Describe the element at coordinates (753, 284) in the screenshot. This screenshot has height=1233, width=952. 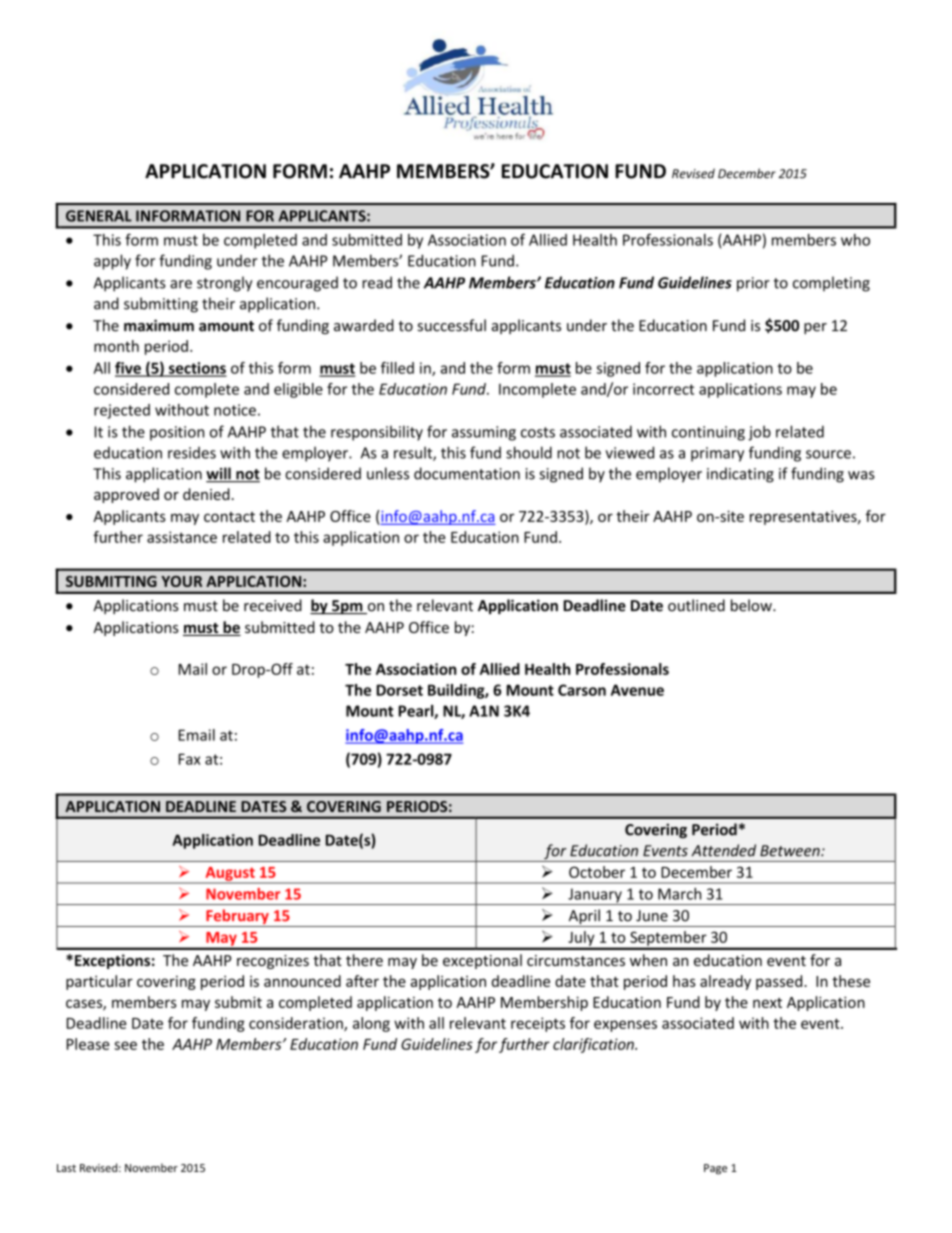
I see `prior` at that location.
